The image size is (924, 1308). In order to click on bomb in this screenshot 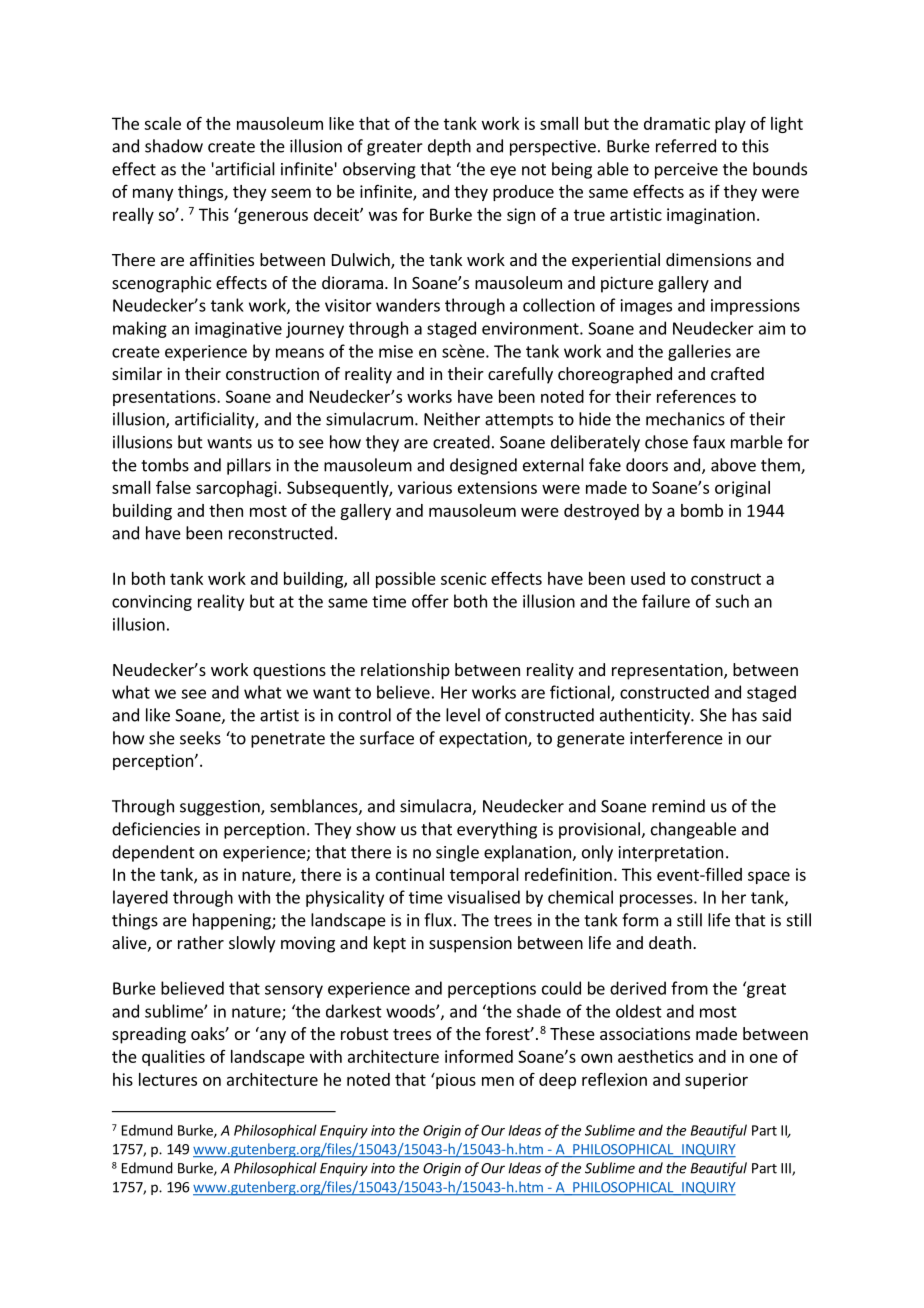, I will do `click(702, 510)`.
